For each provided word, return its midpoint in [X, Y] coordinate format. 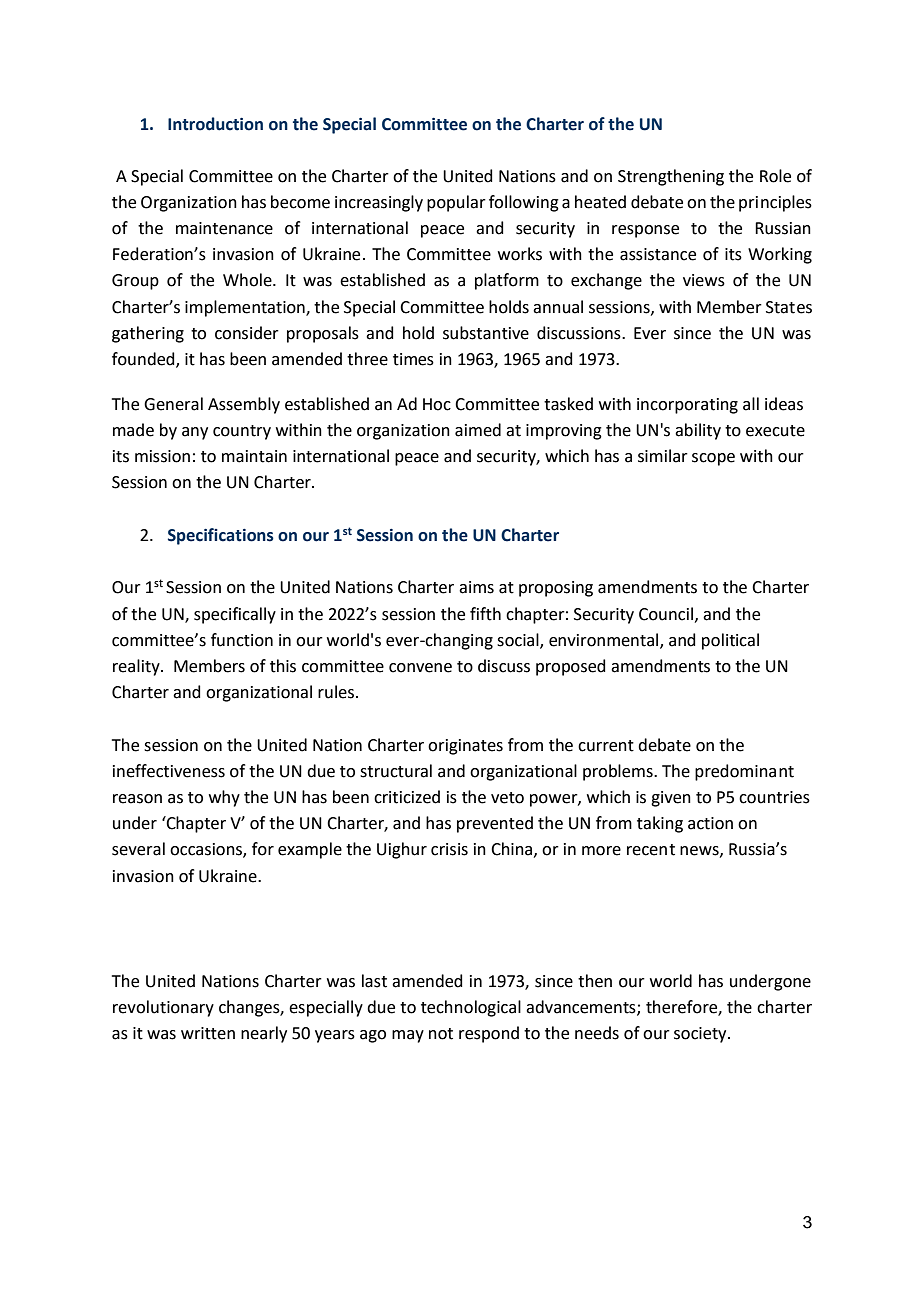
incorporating [687, 406]
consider [247, 333]
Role [775, 176]
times [413, 359]
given [671, 799]
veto [507, 798]
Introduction [215, 124]
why [224, 798]
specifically [235, 615]
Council [666, 614]
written [208, 1033]
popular [456, 203]
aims [476, 587]
